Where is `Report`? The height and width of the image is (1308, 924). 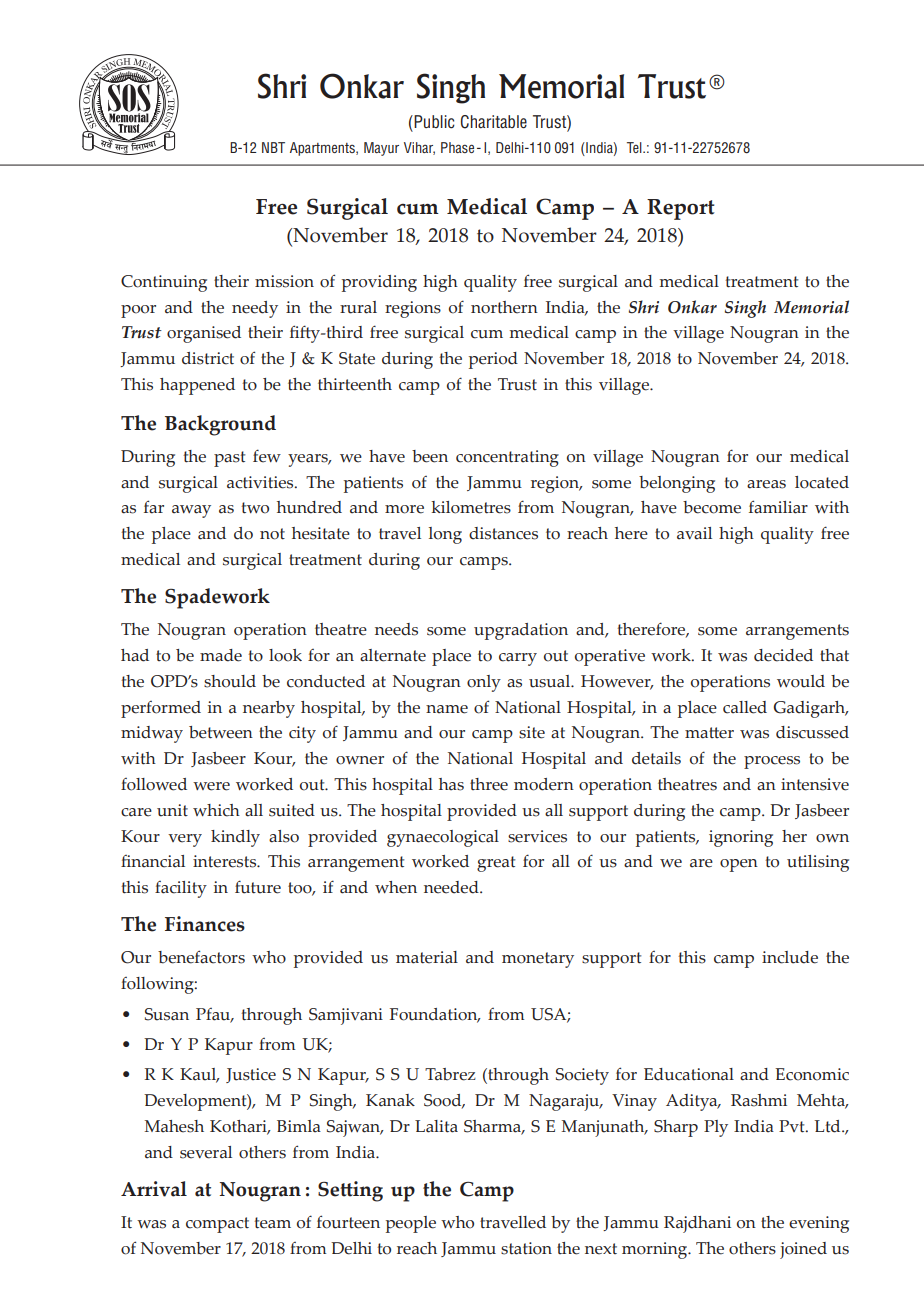
Report is located at coordinates (681, 209).
